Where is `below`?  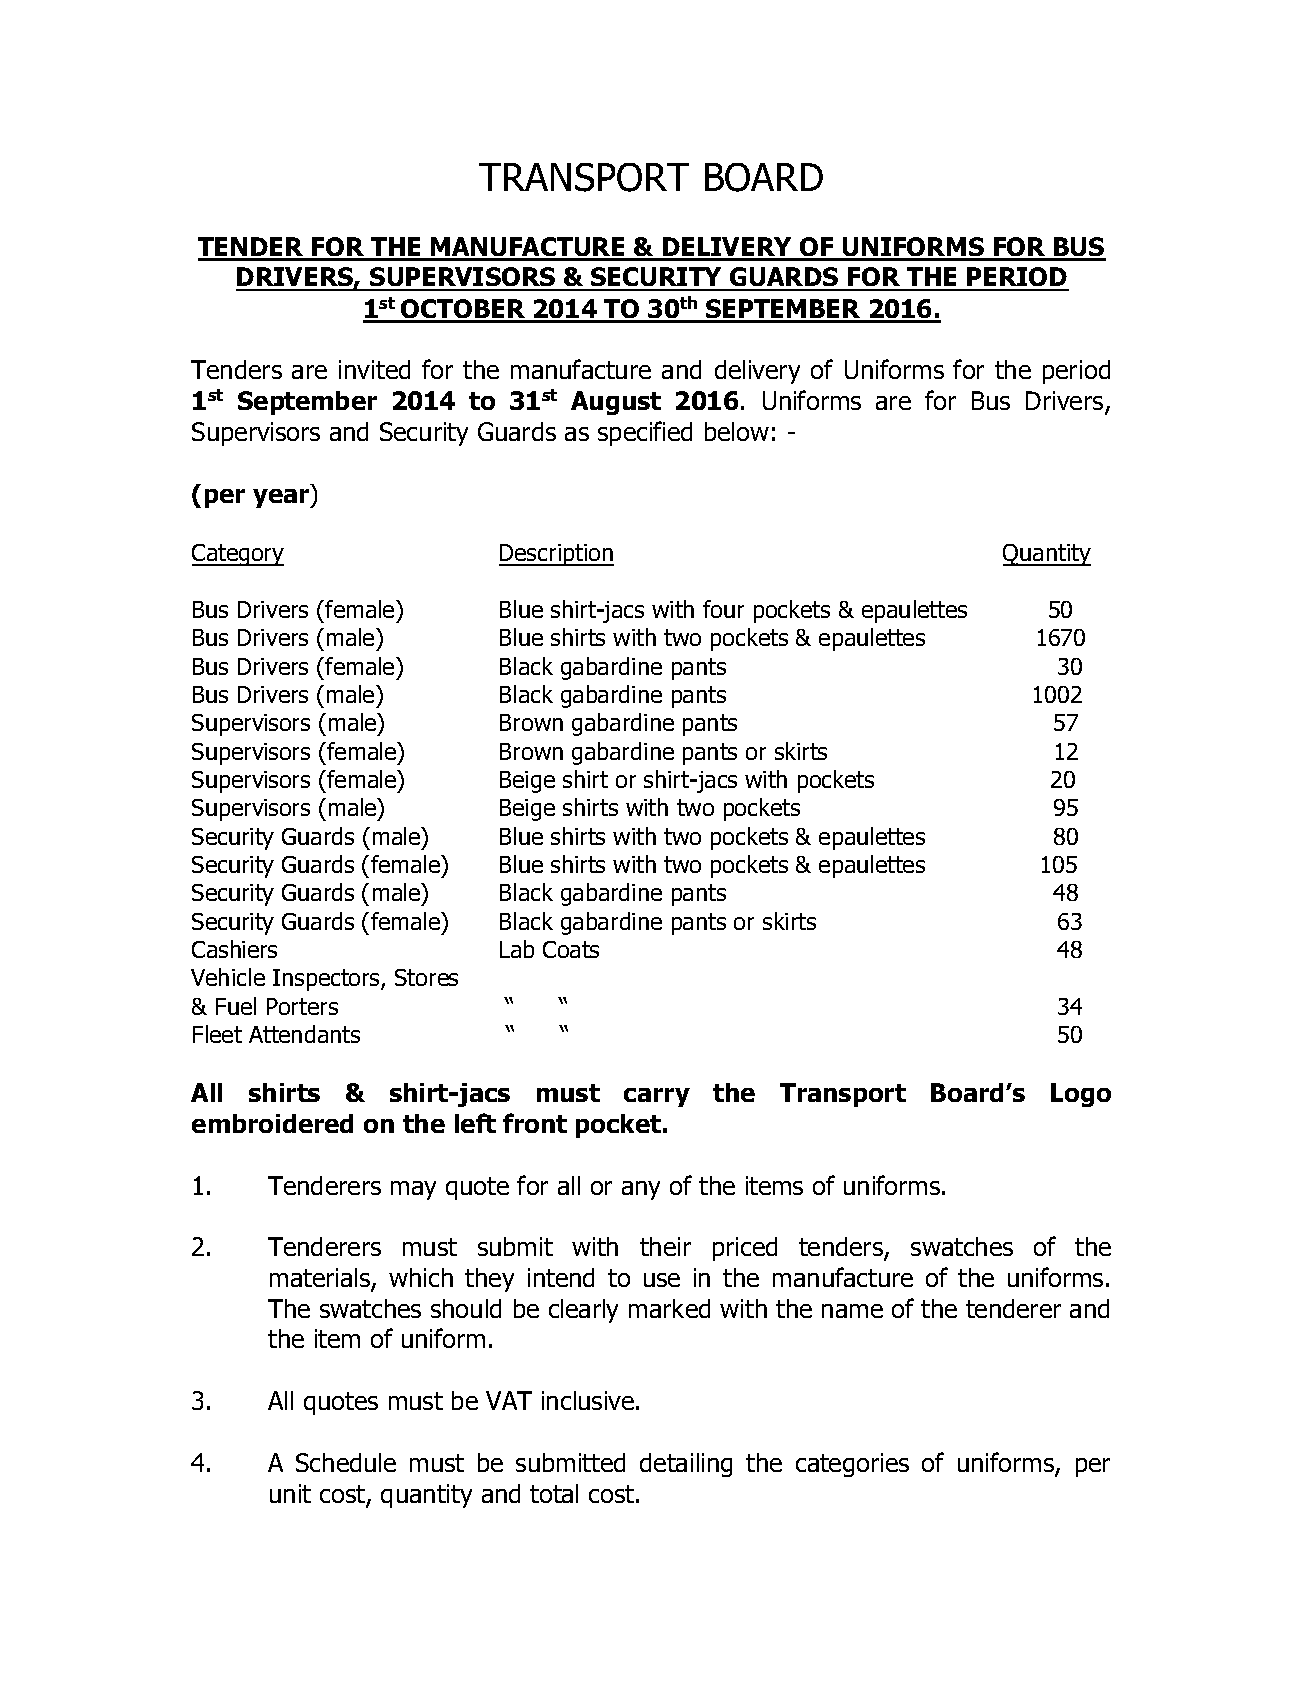 below is located at coordinates (737, 431).
